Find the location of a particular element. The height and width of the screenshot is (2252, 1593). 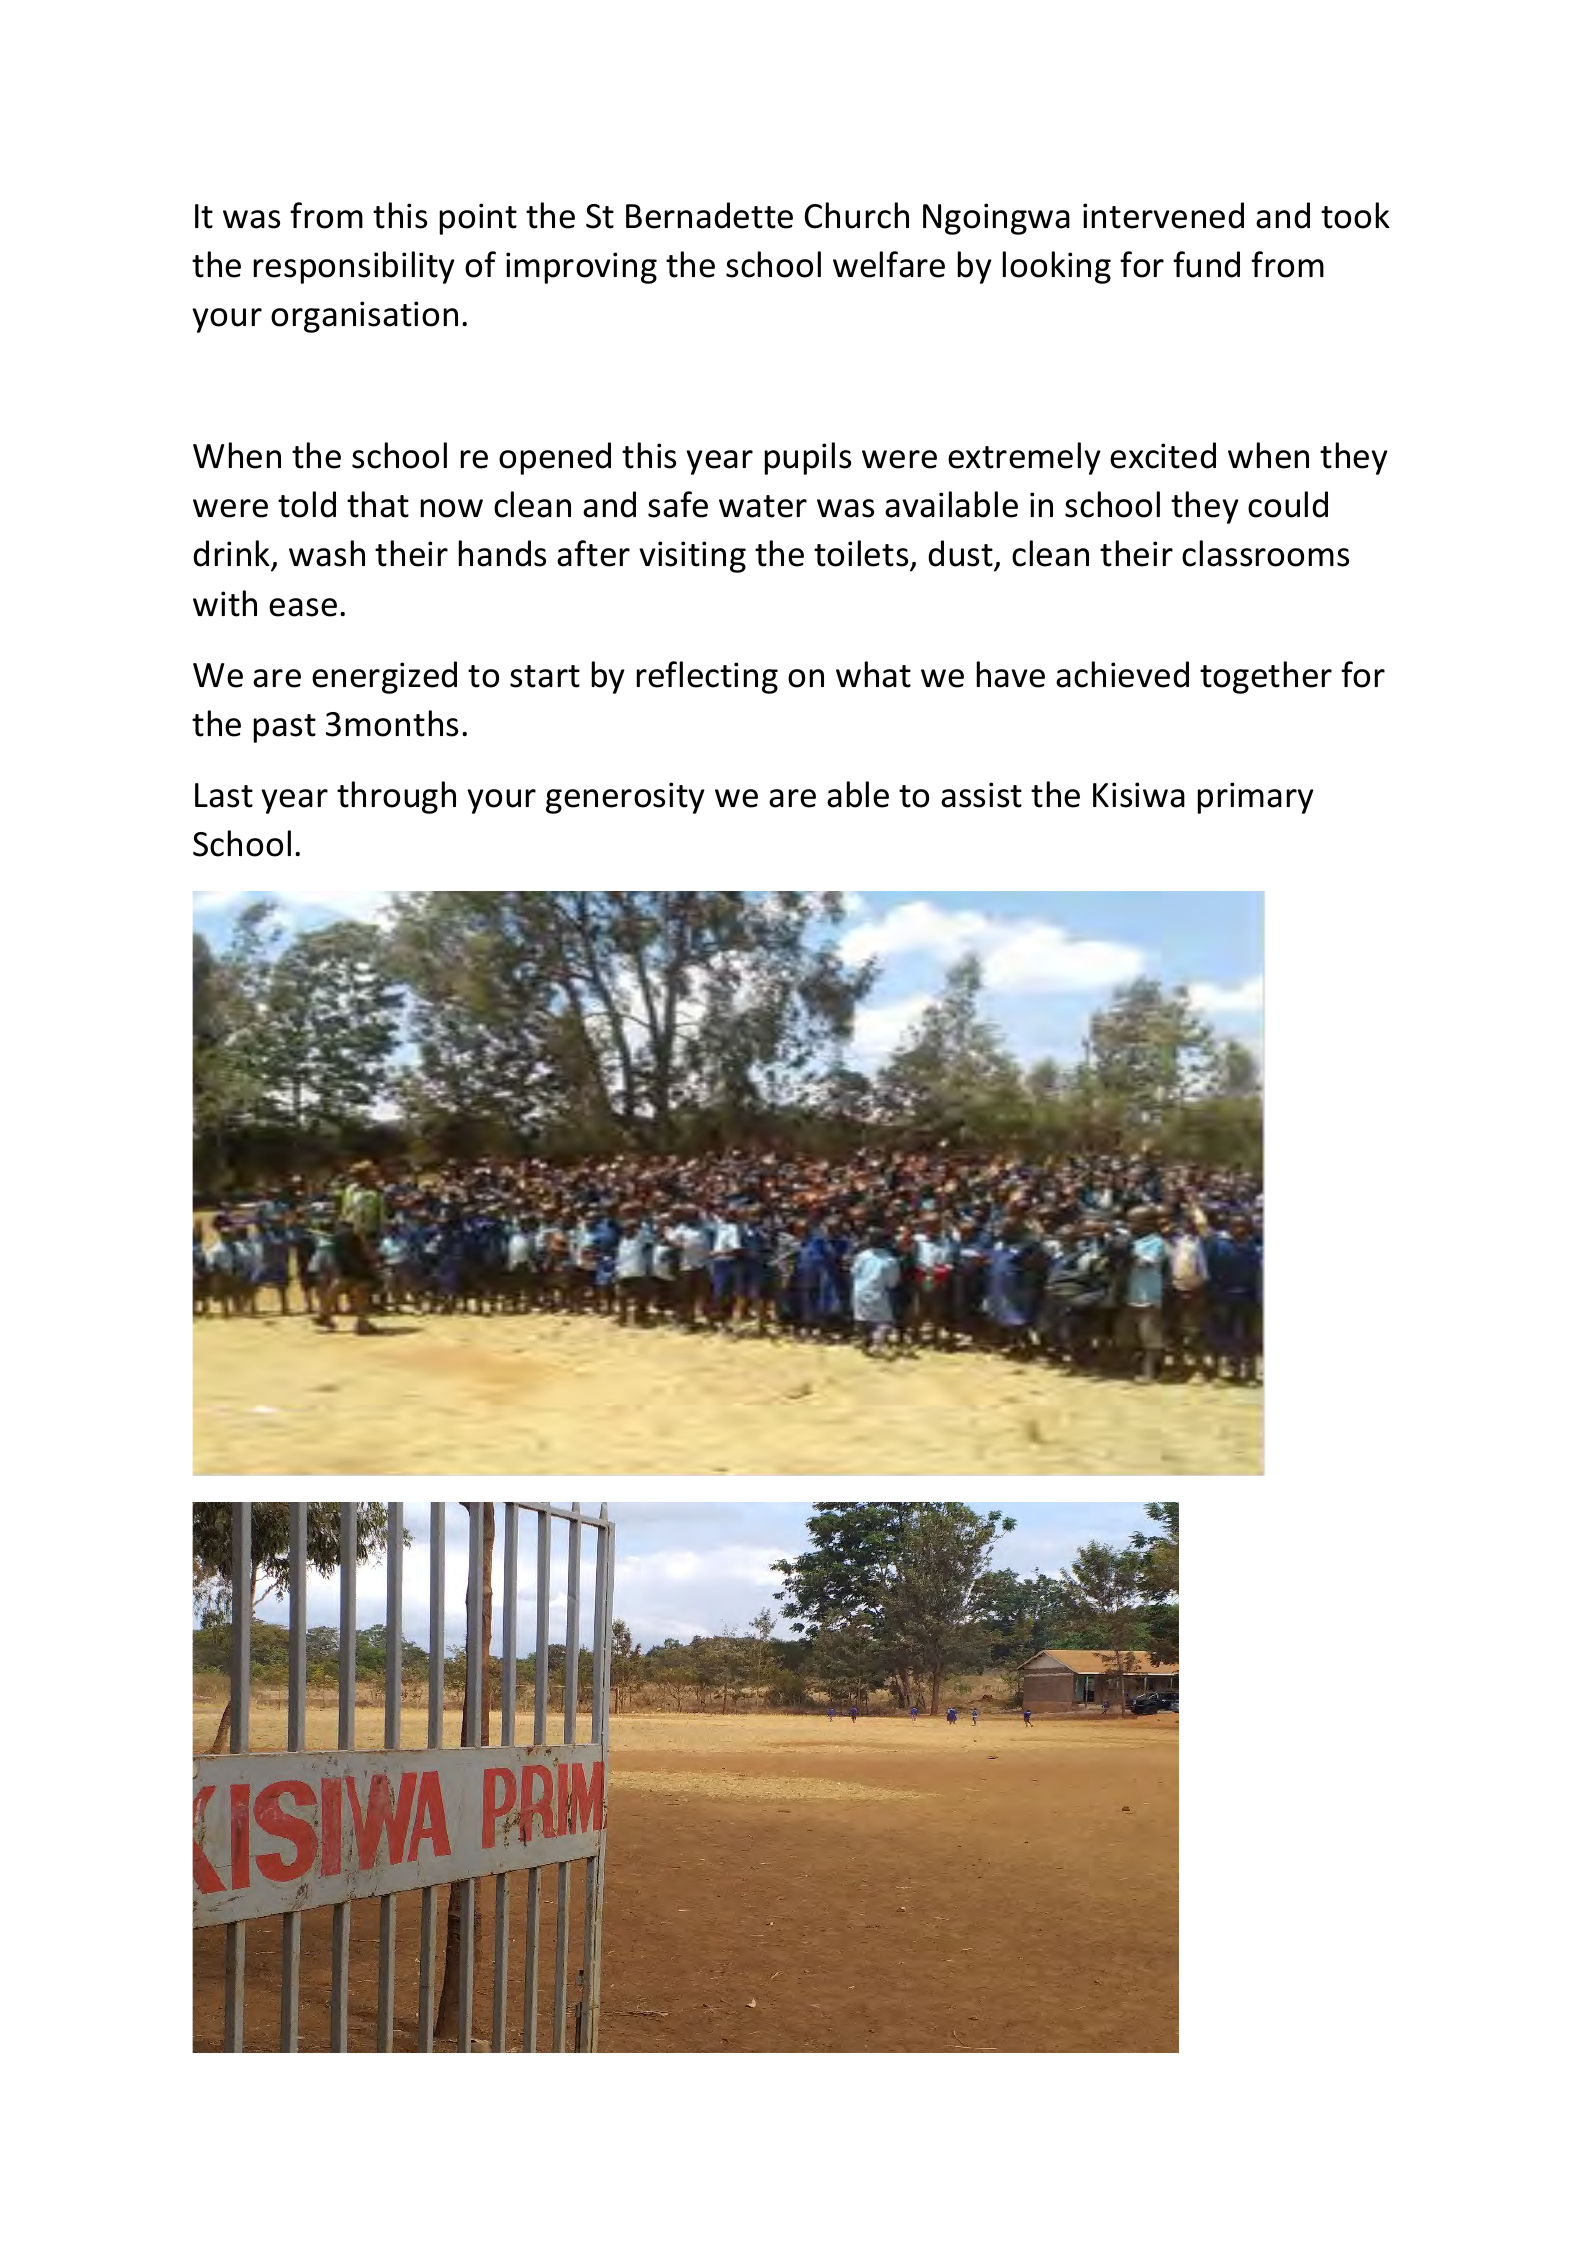

water is located at coordinates (763, 506).
